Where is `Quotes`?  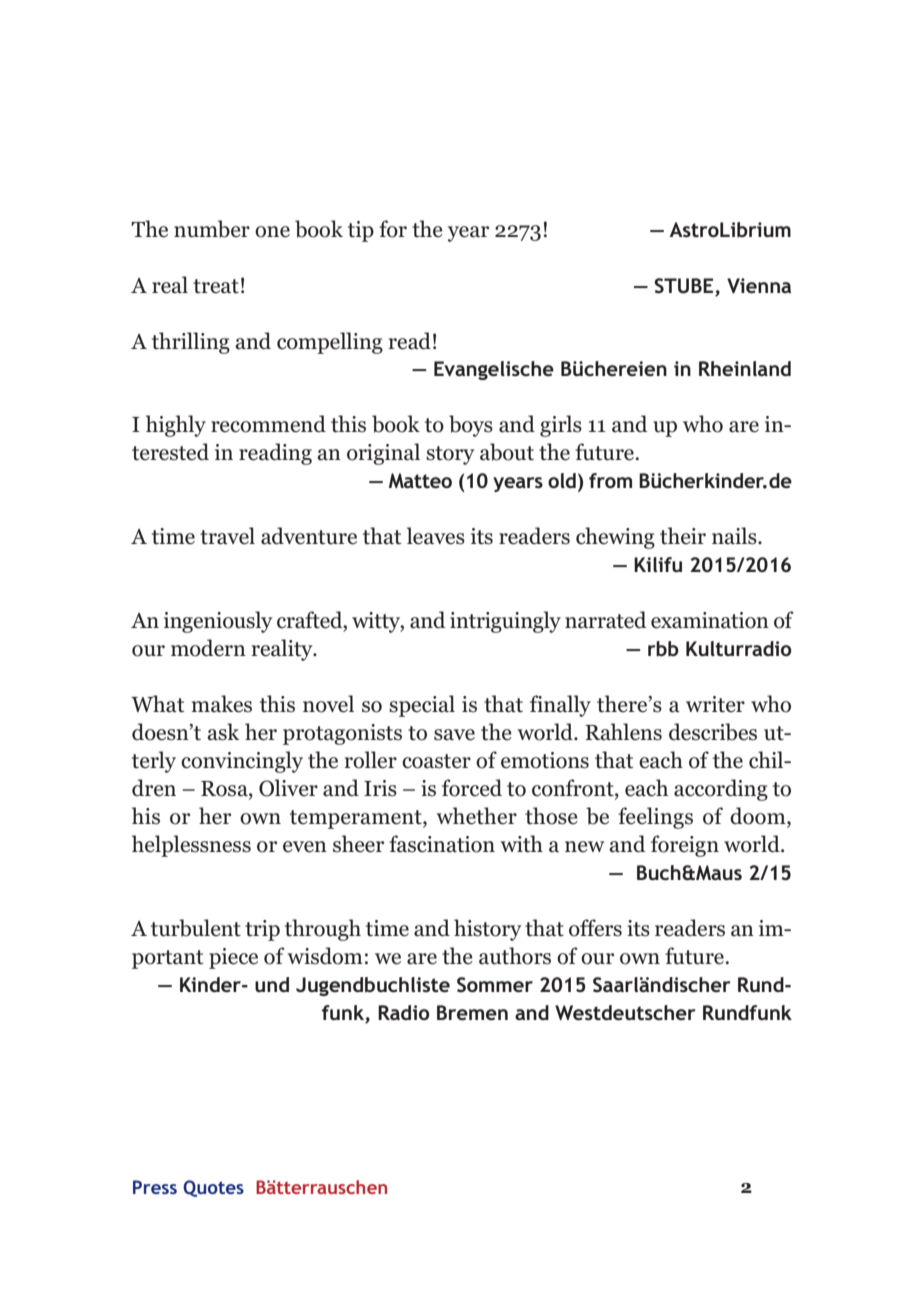
Quotes is located at coordinates (213, 1188).
